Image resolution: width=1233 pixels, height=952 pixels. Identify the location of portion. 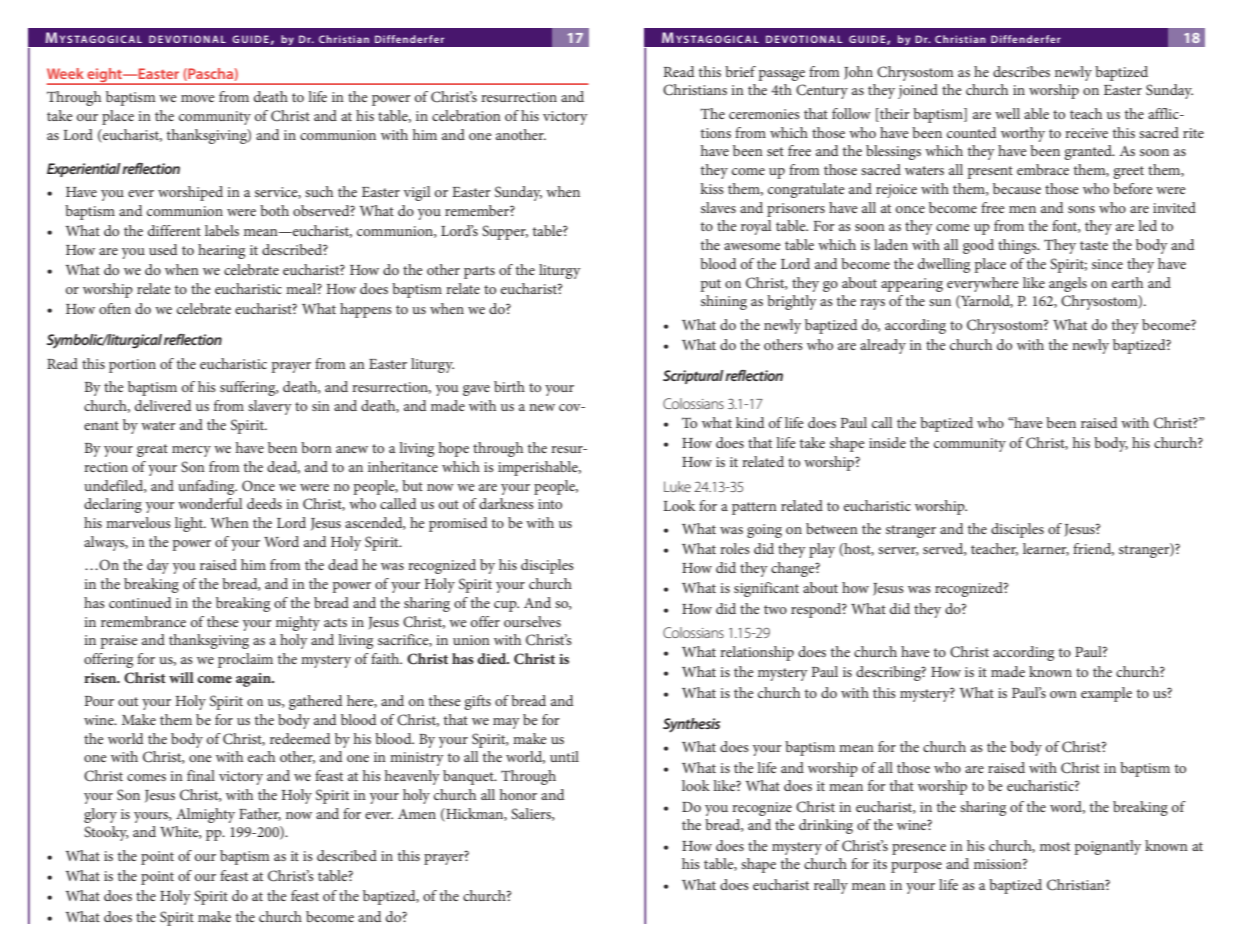
(132, 366).
